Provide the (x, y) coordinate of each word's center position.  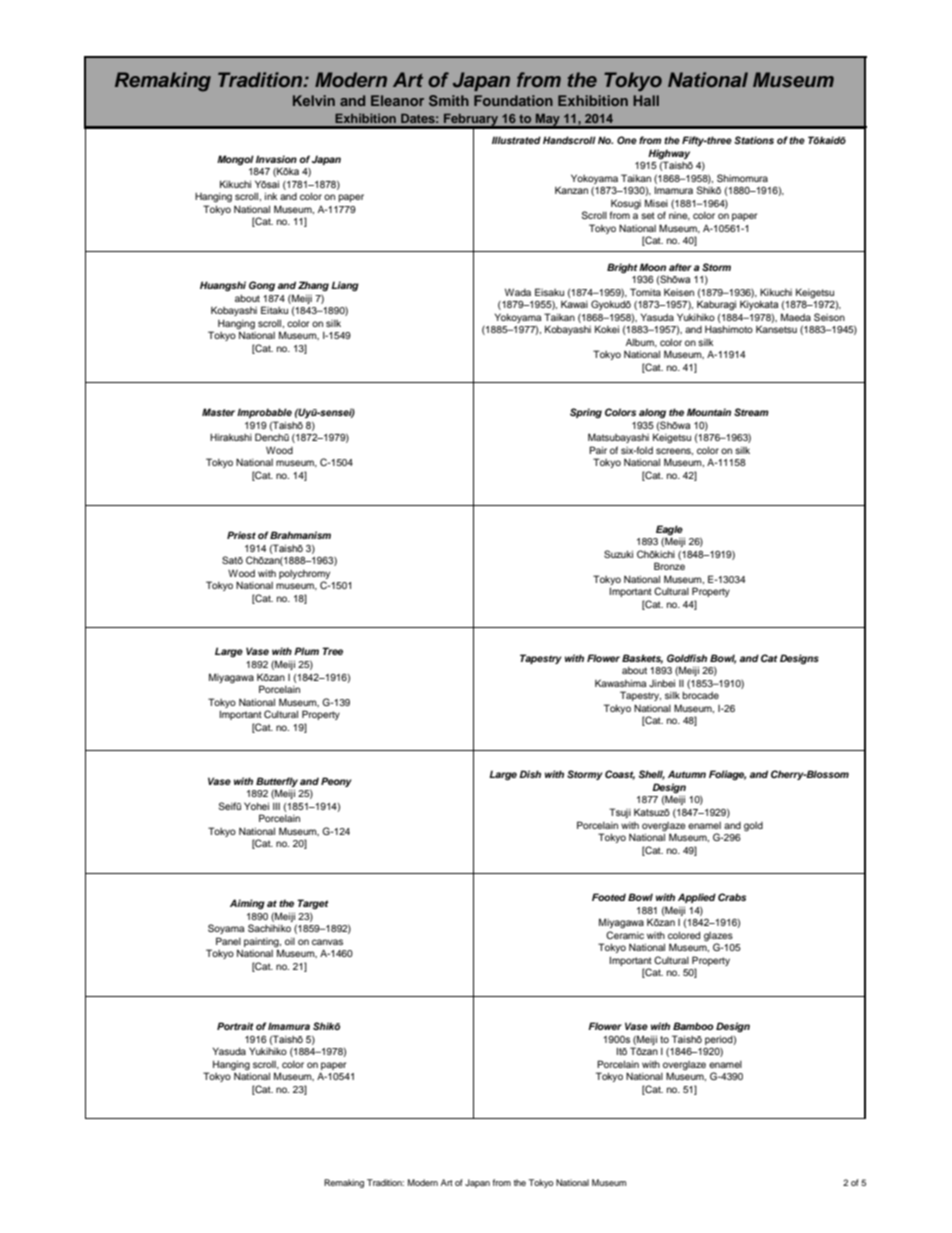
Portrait (235, 1026)
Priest (241, 535)
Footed (609, 897)
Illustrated (516, 140)
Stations (754, 140)
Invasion (276, 159)
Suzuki (618, 554)
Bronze (669, 566)
